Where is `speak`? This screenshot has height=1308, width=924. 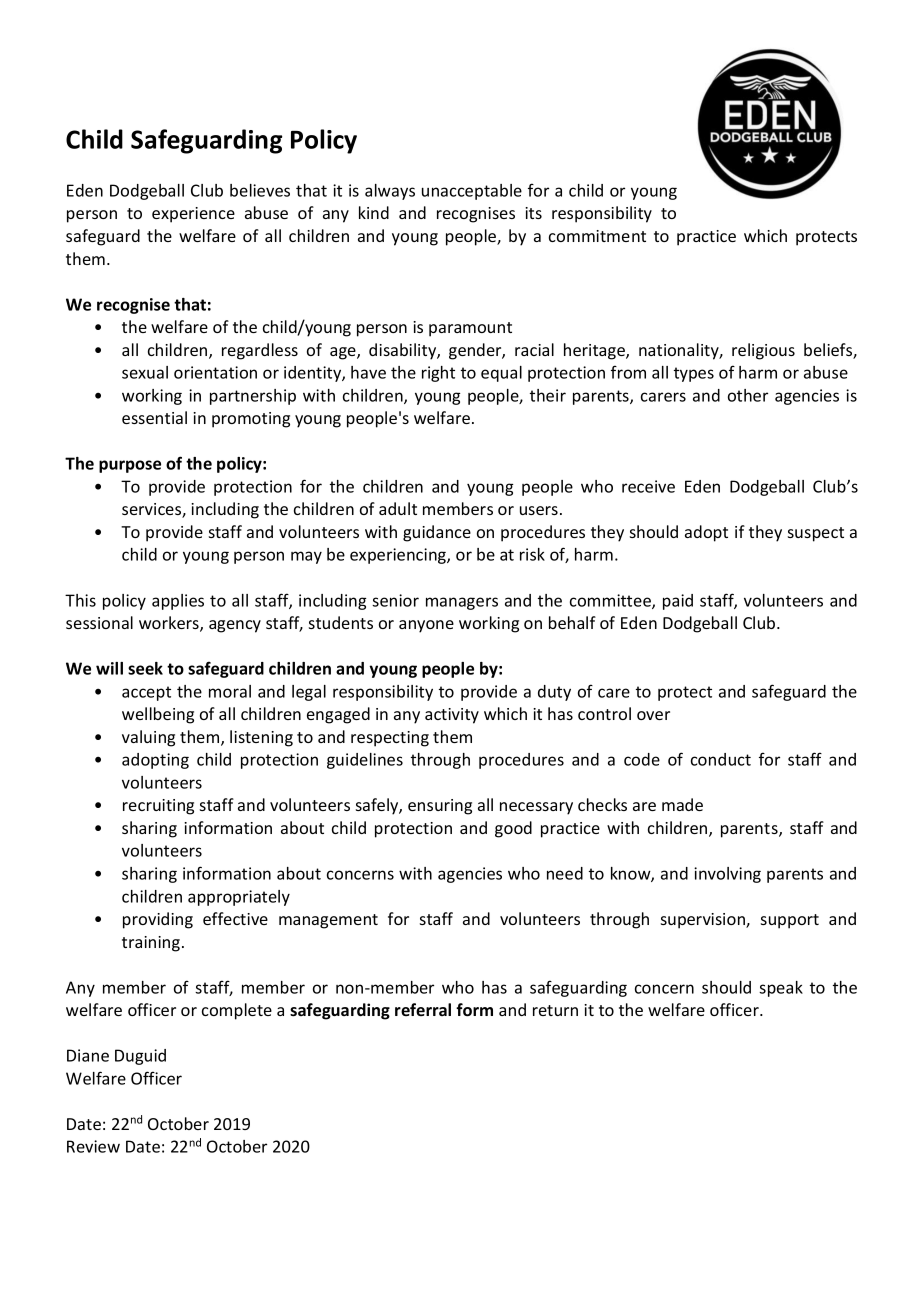 speak is located at coordinates (781, 989).
